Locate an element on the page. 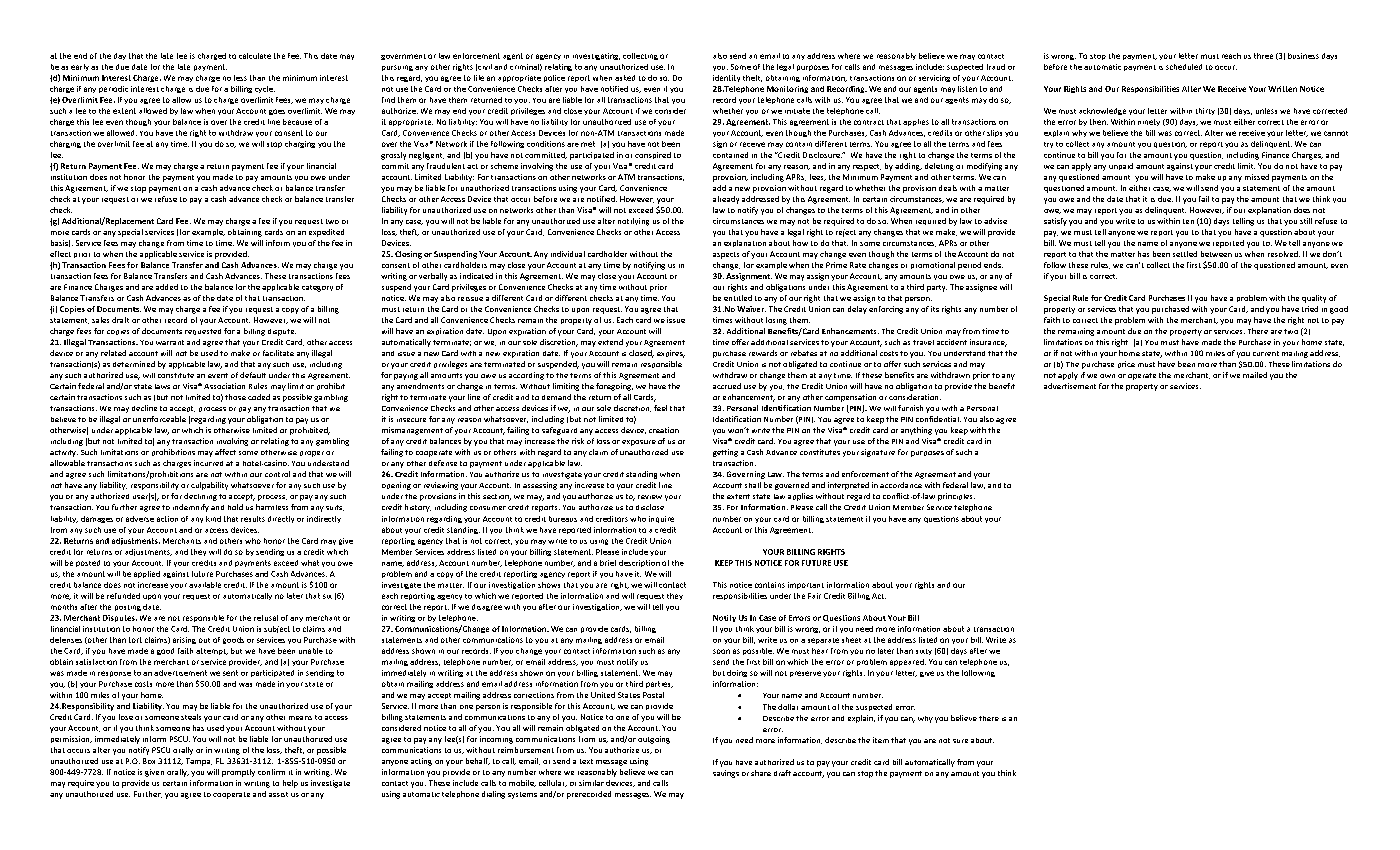  Waiver is located at coordinates (751, 309).
